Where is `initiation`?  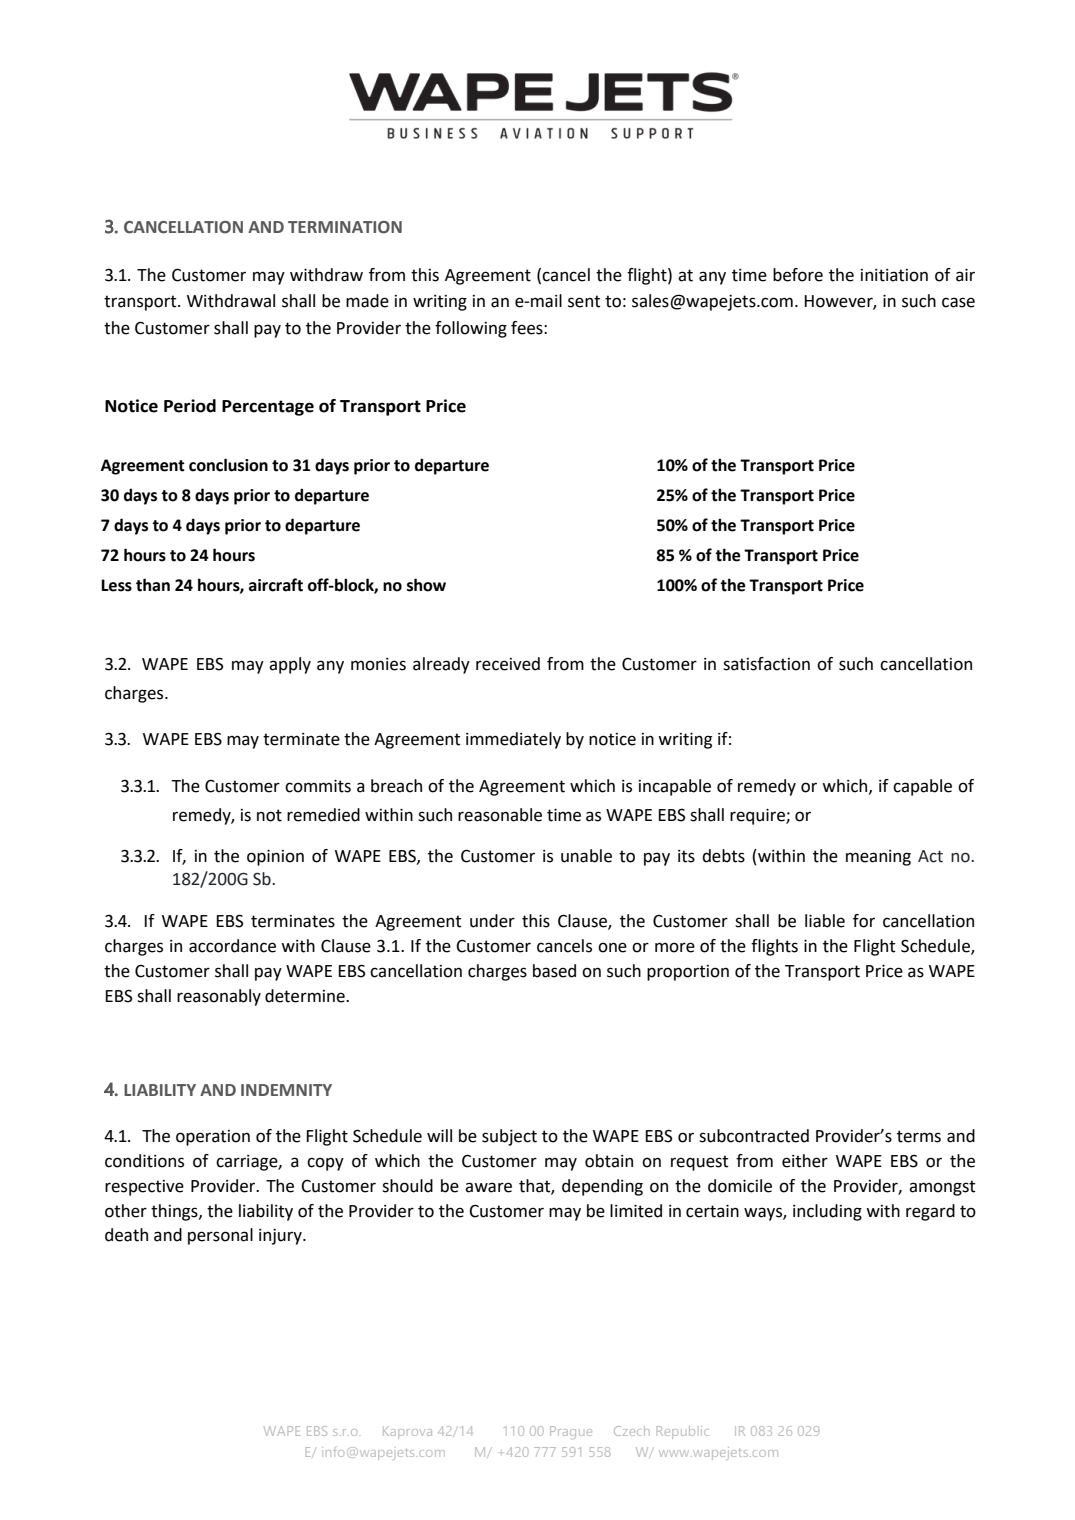
initiation is located at coordinates (894, 275).
